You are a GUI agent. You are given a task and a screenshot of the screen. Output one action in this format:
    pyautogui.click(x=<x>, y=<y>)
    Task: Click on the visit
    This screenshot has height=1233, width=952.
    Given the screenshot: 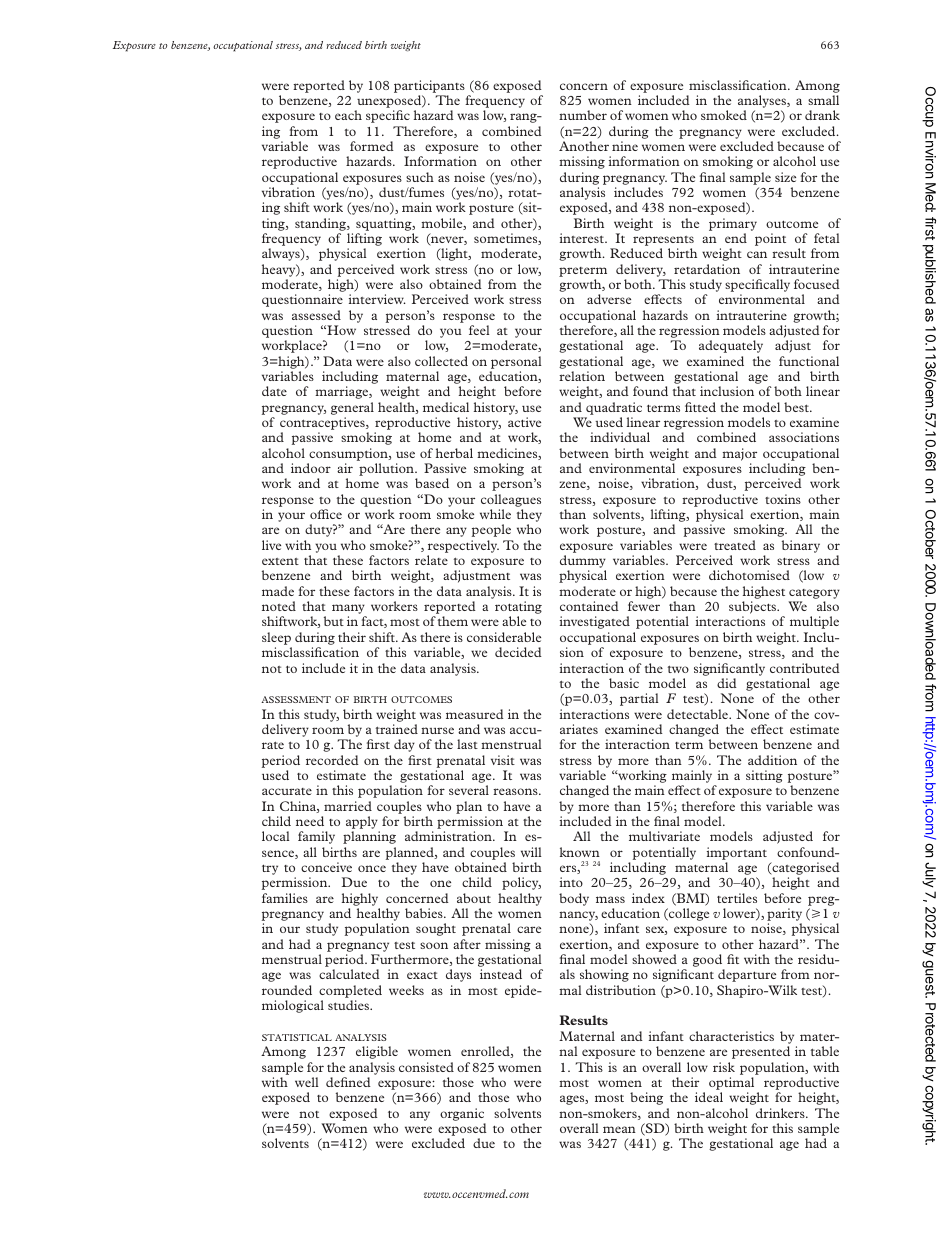 What is the action you would take?
    pyautogui.click(x=503, y=760)
